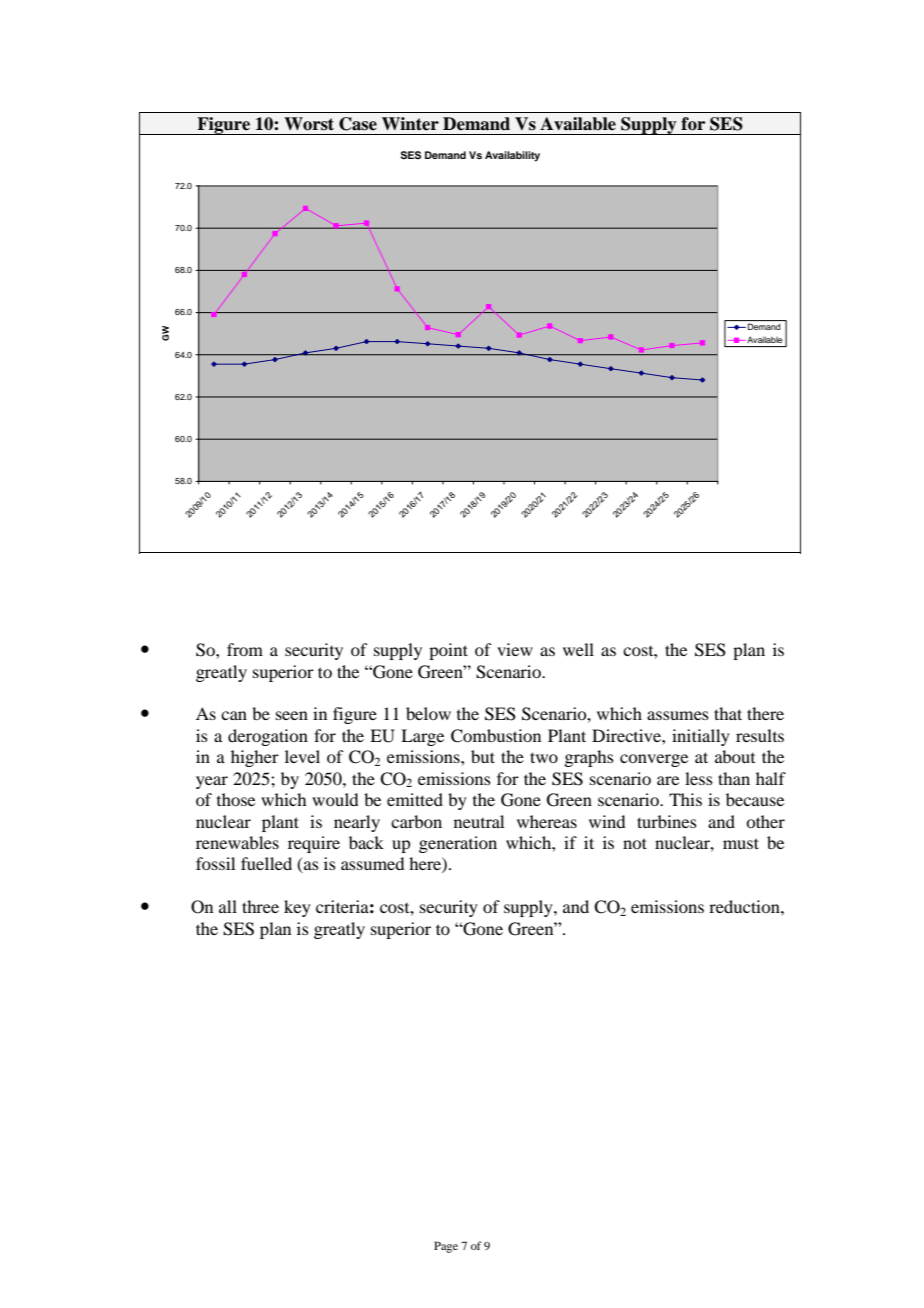  Describe the element at coordinates (512, 156) in the screenshot. I see `Availability` at that location.
